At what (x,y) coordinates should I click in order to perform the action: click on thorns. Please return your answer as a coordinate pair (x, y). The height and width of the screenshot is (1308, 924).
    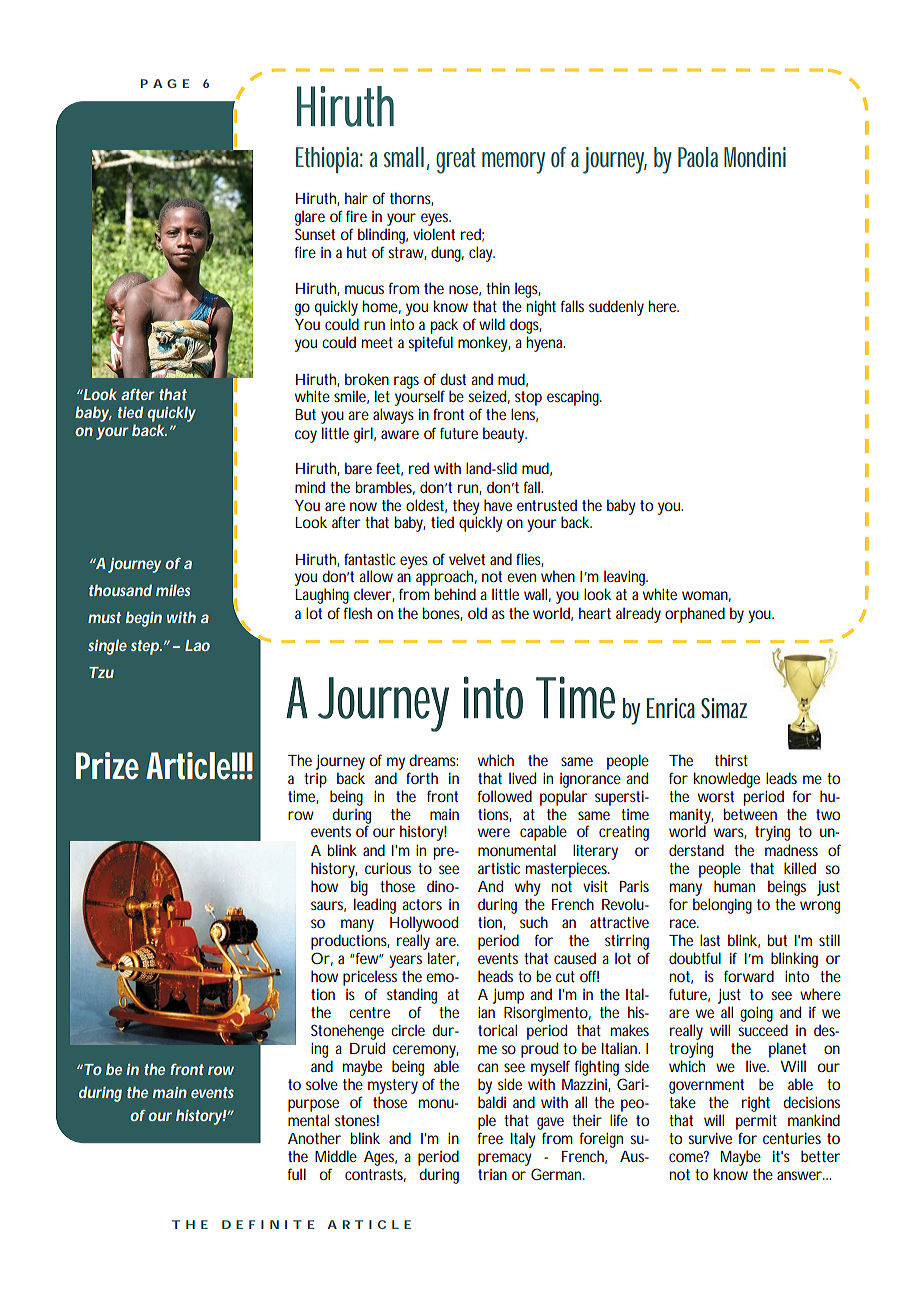
    Looking at the image, I should click on (411, 199).
